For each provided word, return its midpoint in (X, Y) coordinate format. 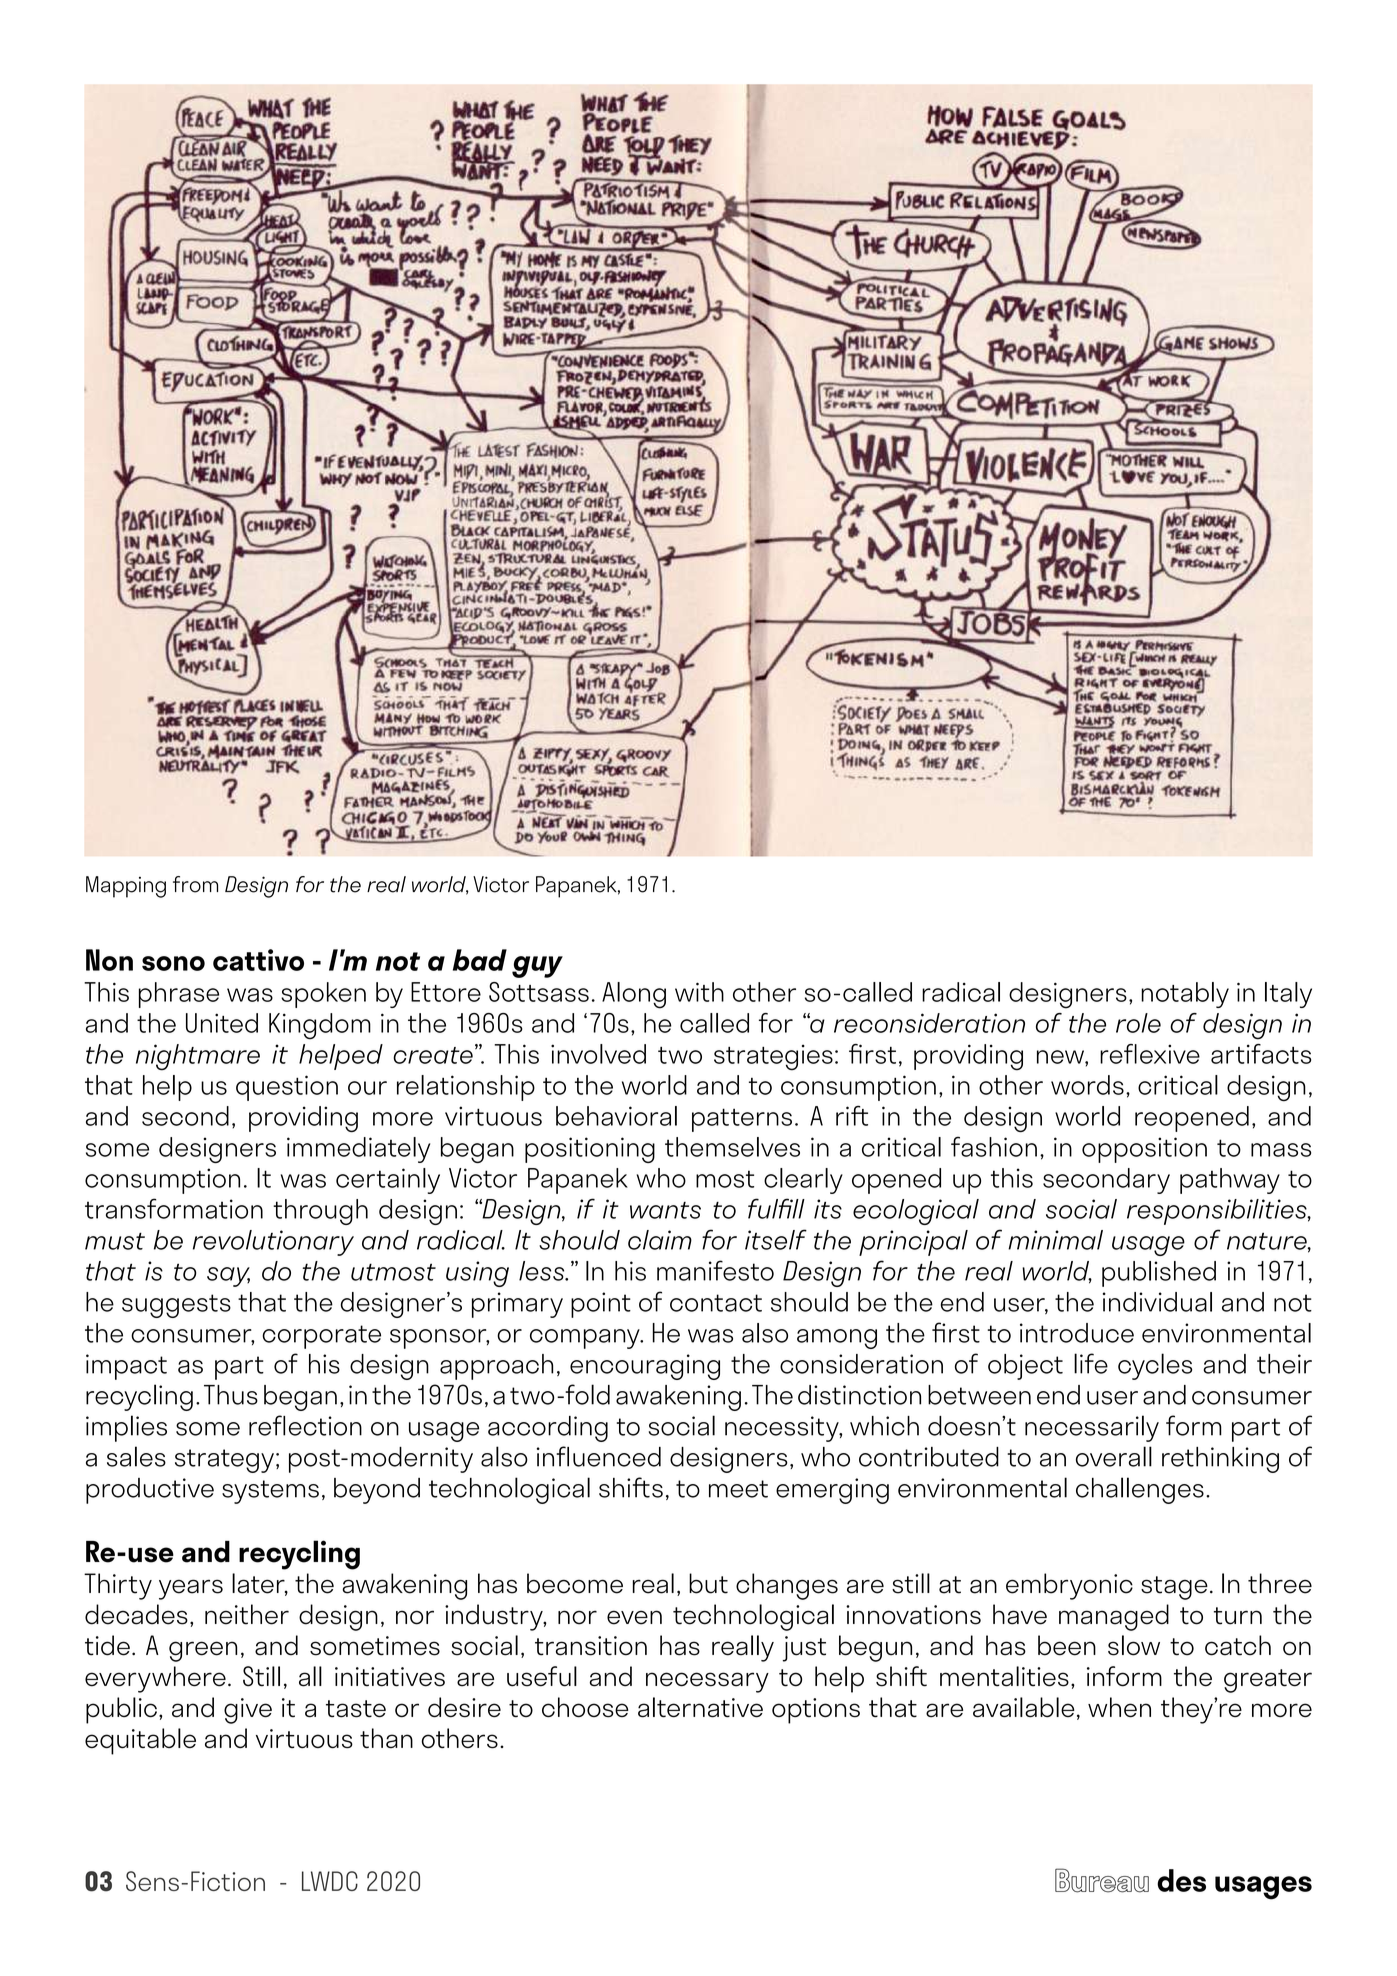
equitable (140, 1741)
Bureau (1102, 1880)
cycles (1155, 1366)
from (195, 884)
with (699, 992)
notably (1185, 995)
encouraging (645, 1367)
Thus (231, 1395)
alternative (700, 1707)
